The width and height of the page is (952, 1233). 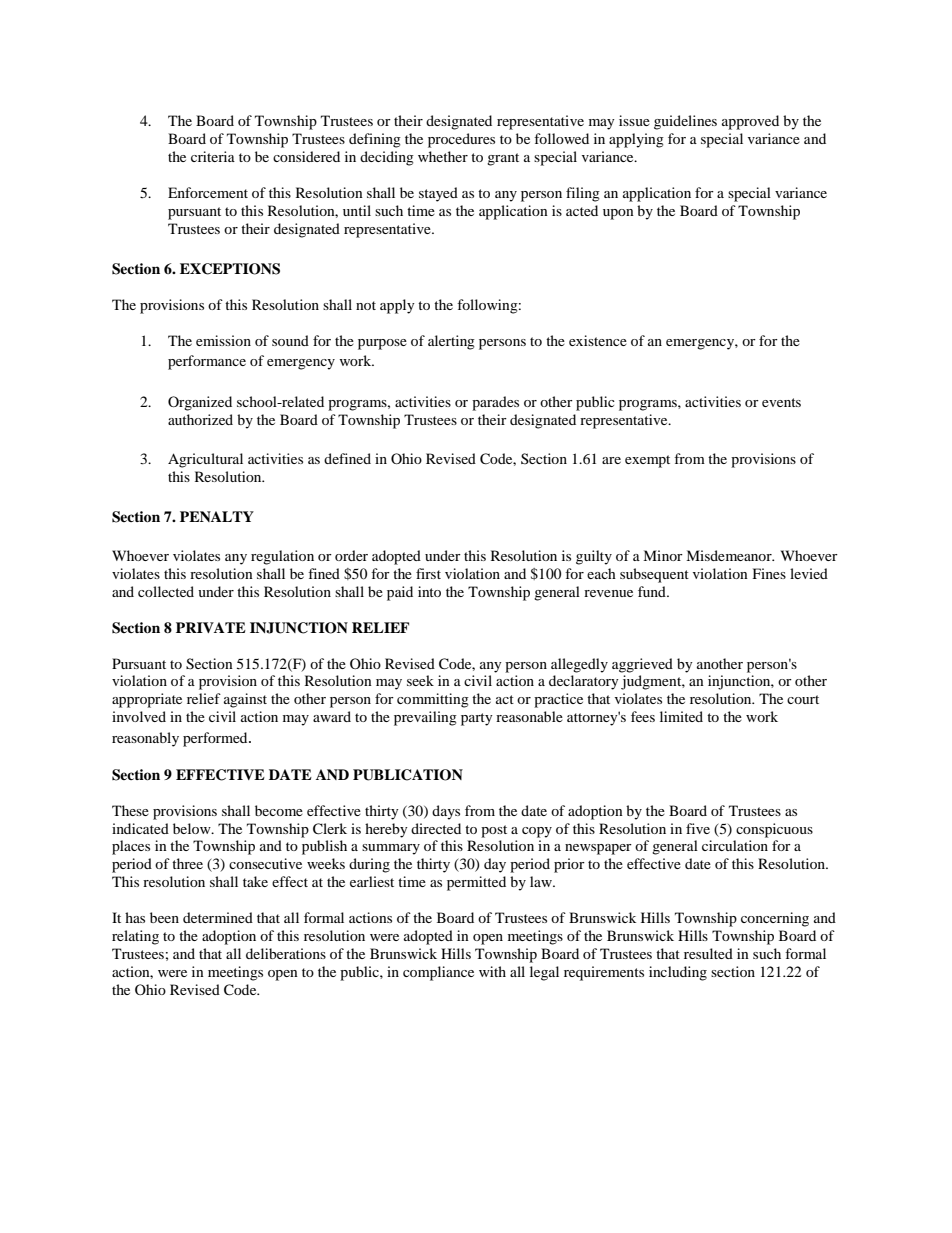 What do you see at coordinates (217, 516) in the page?
I see `PENALTY` at bounding box center [217, 516].
